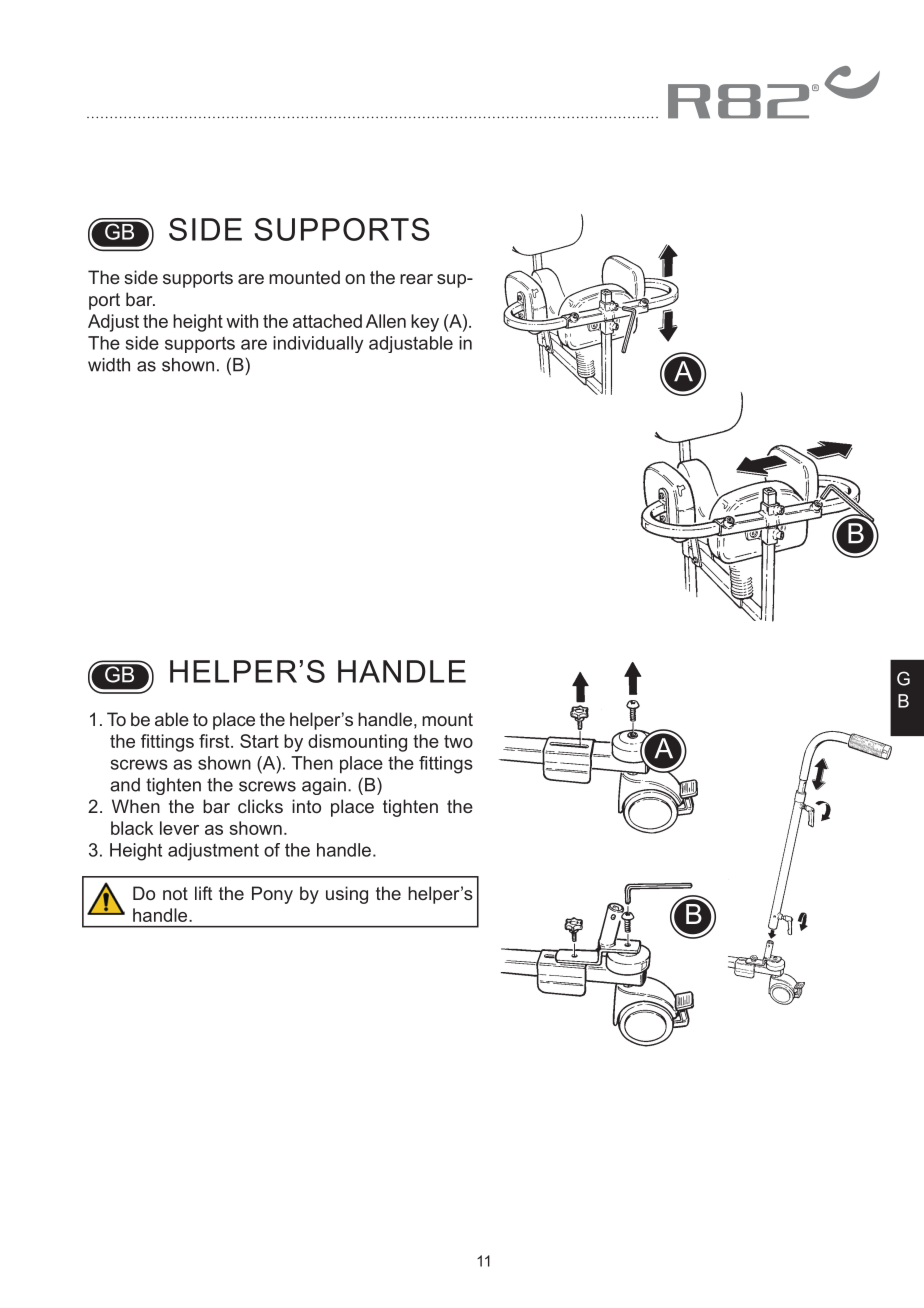 Image resolution: width=924 pixels, height=1308 pixels. What do you see at coordinates (136, 806) in the screenshot?
I see `When` at bounding box center [136, 806].
